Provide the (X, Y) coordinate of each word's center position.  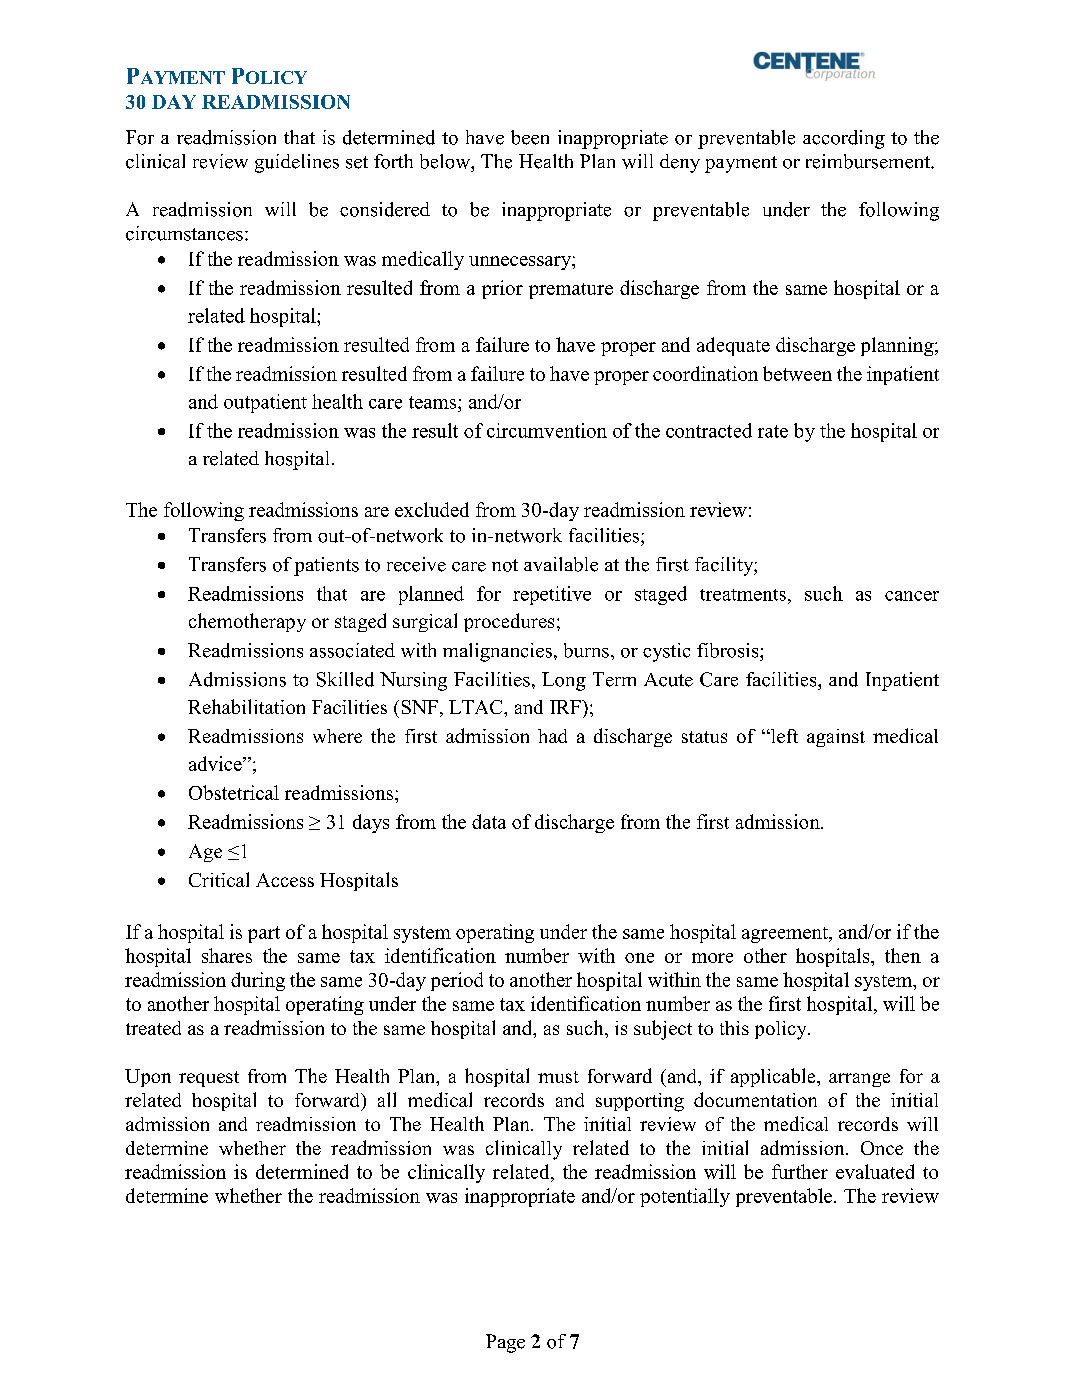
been (530, 137)
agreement (786, 935)
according (844, 139)
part (264, 934)
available (561, 564)
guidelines (297, 163)
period (457, 981)
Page (505, 1343)
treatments (743, 595)
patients (326, 566)
